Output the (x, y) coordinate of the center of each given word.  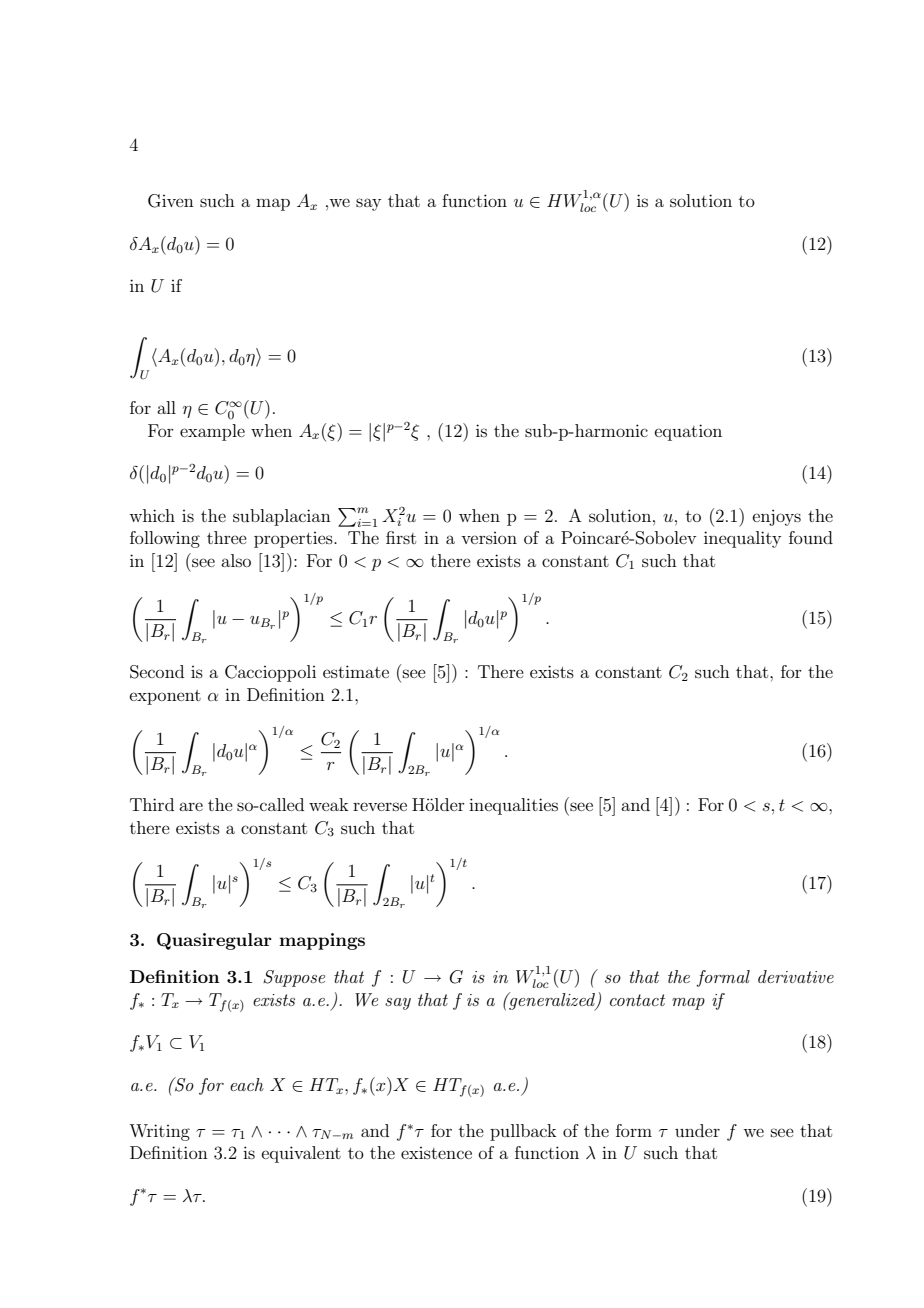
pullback (523, 1132)
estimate (356, 671)
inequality (742, 539)
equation (688, 432)
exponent (165, 697)
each (247, 1084)
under (697, 1130)
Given (171, 201)
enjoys (777, 517)
